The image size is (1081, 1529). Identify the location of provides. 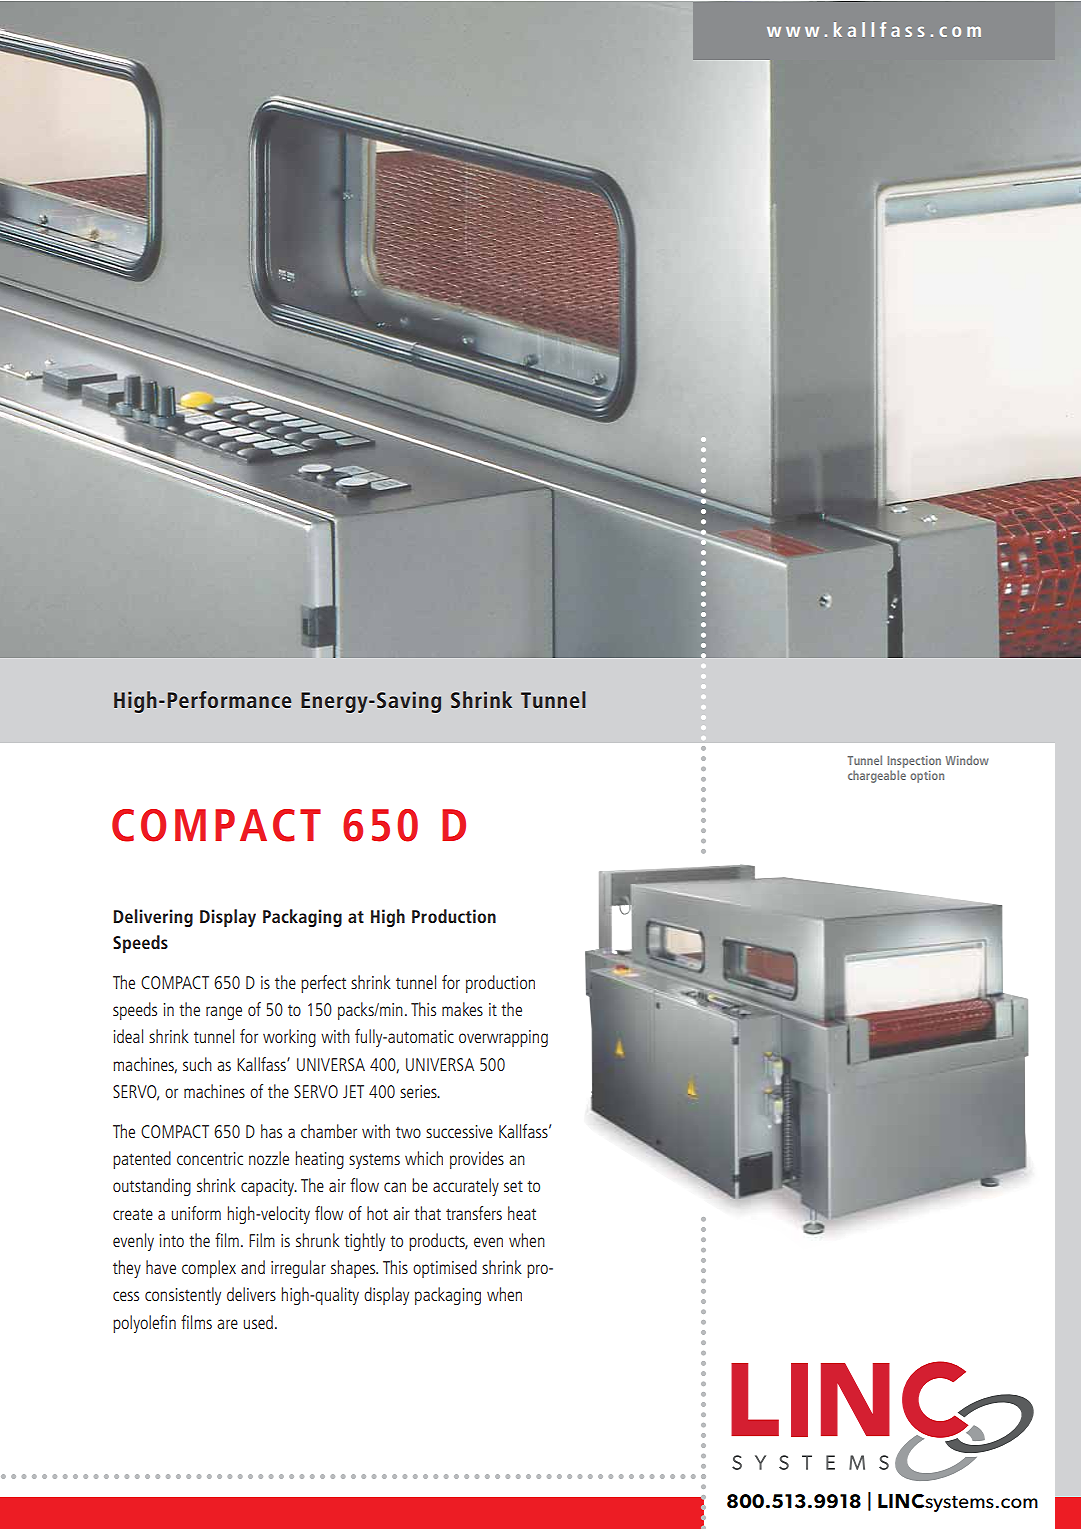
(477, 1160).
